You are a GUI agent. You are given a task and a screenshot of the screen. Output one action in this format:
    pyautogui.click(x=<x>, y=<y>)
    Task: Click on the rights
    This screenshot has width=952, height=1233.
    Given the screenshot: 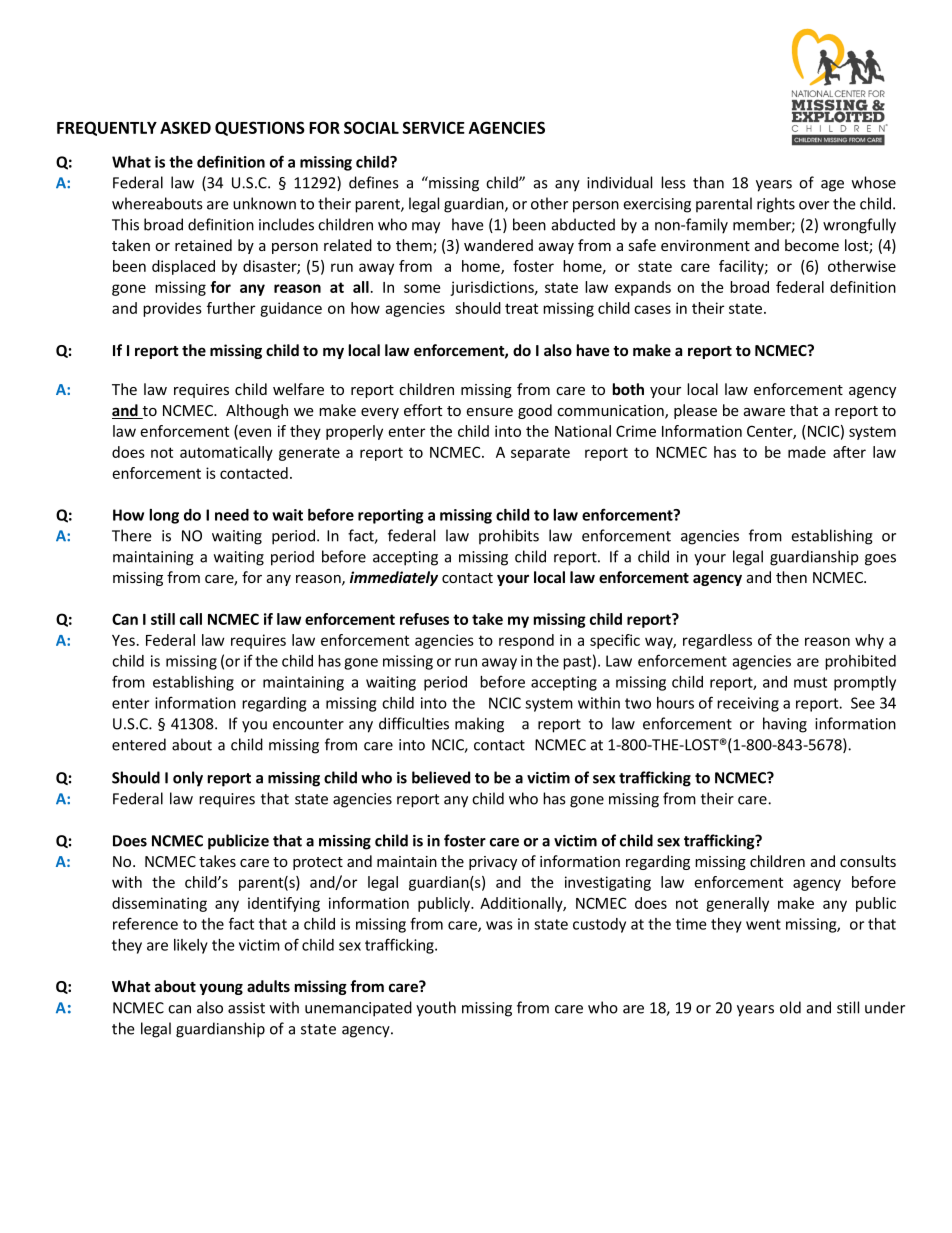 What is the action you would take?
    pyautogui.click(x=776, y=205)
